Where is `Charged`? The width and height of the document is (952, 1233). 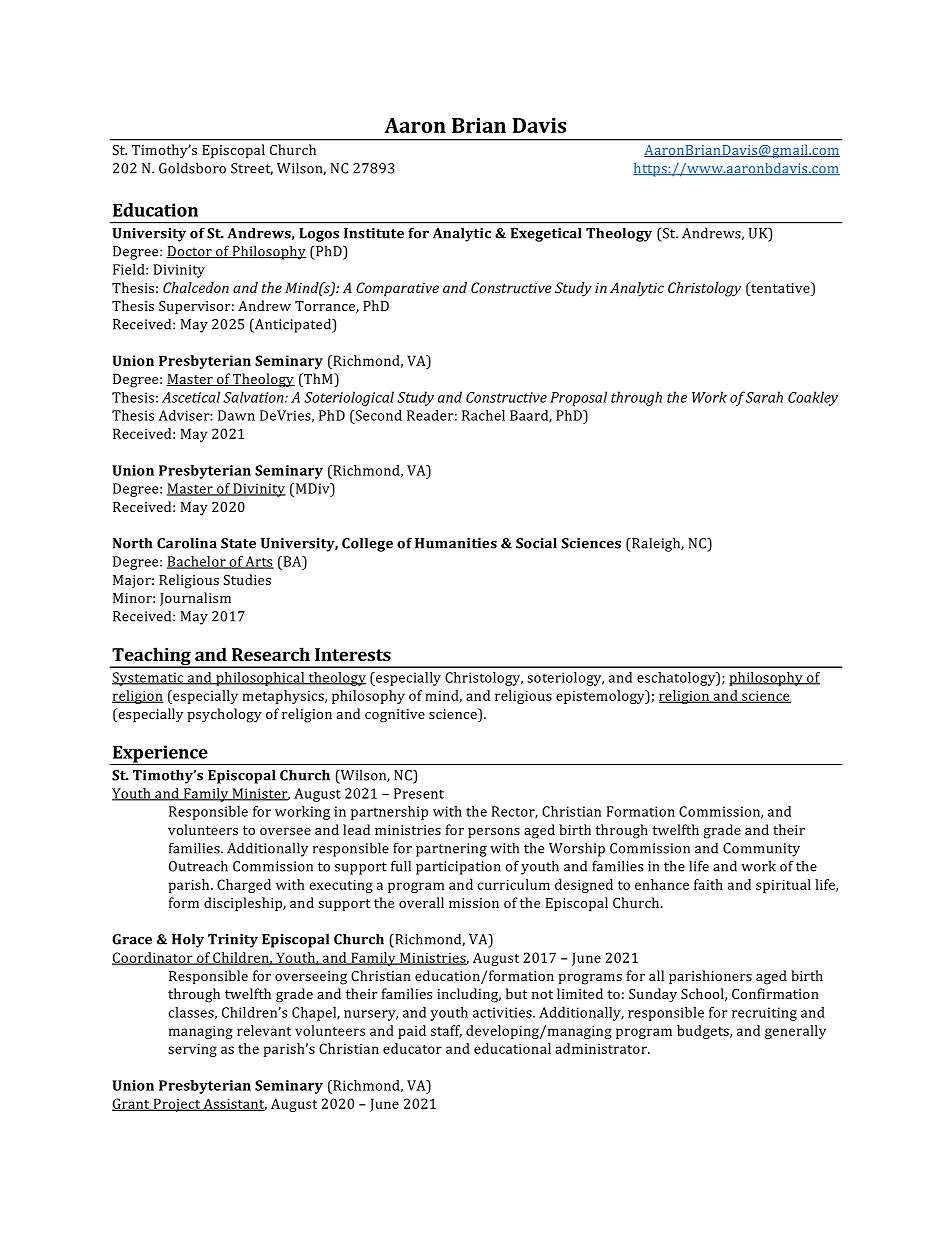
Charged is located at coordinates (244, 886).
